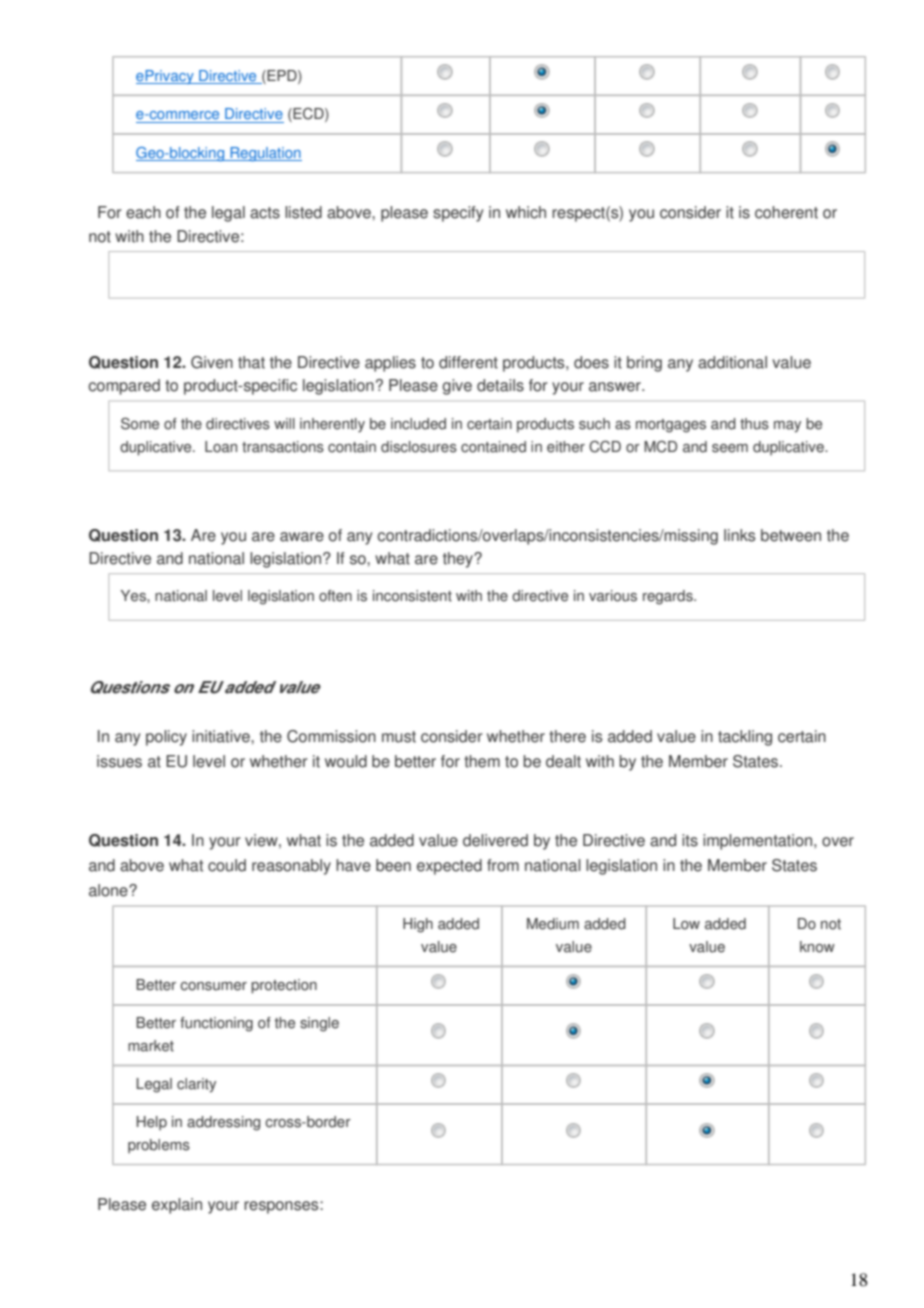  I want to click on seem, so click(730, 448).
